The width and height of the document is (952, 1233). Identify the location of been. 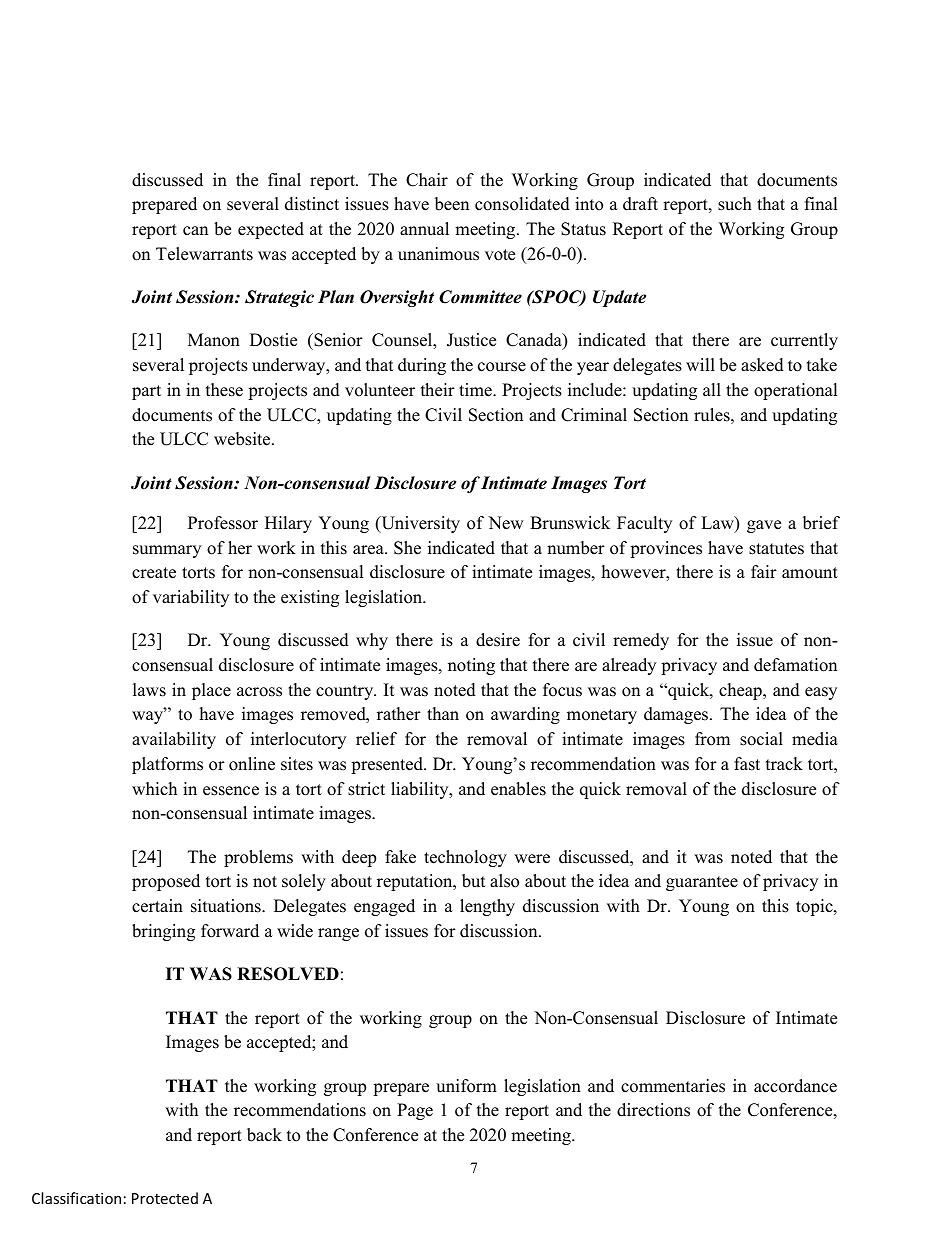
(452, 204).
